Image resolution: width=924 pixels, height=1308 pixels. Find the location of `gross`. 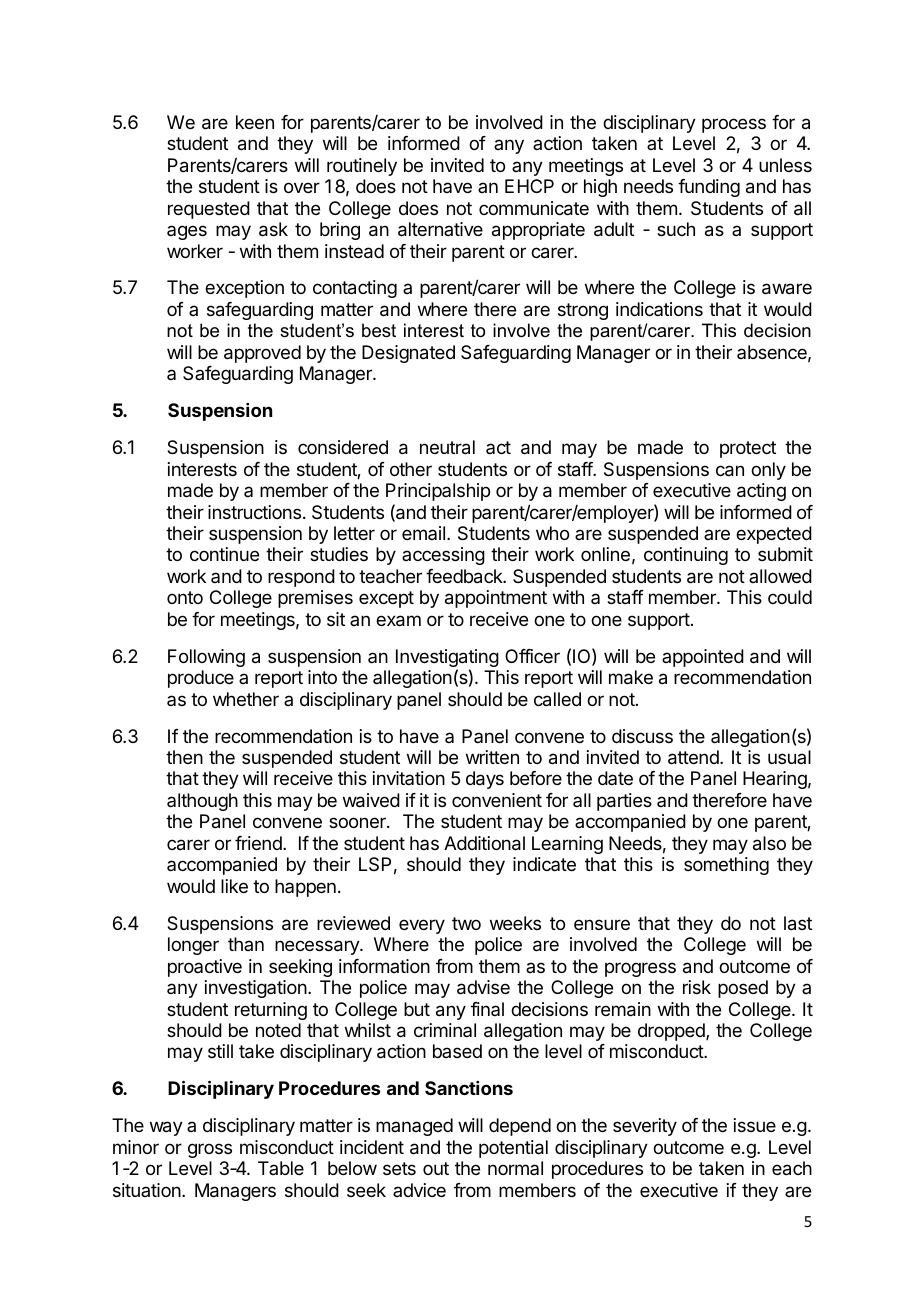

gross is located at coordinates (210, 1150).
